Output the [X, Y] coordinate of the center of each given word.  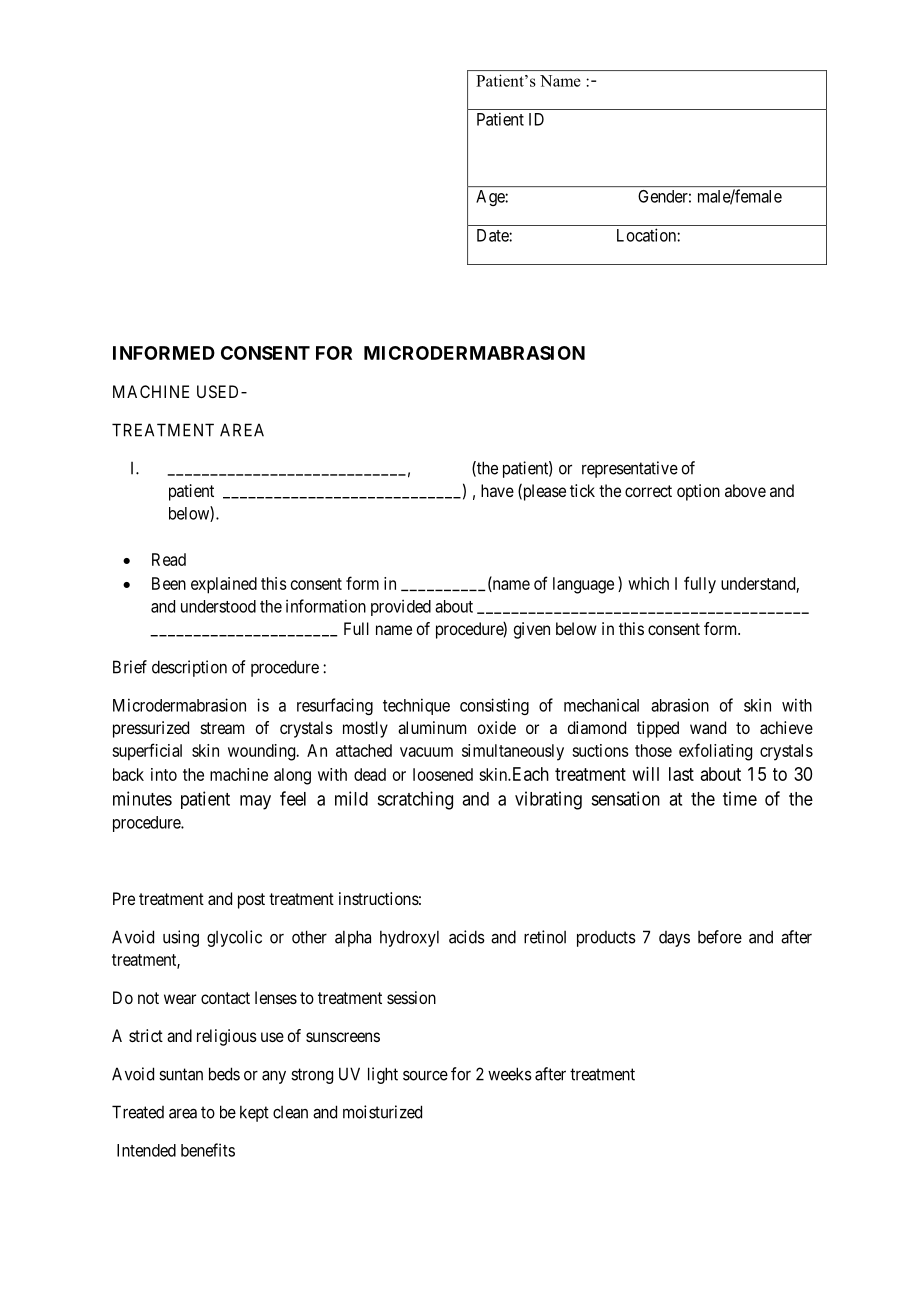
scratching [415, 800]
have [497, 490]
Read [169, 559]
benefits [208, 1150]
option [698, 492]
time [740, 798]
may [255, 802]
